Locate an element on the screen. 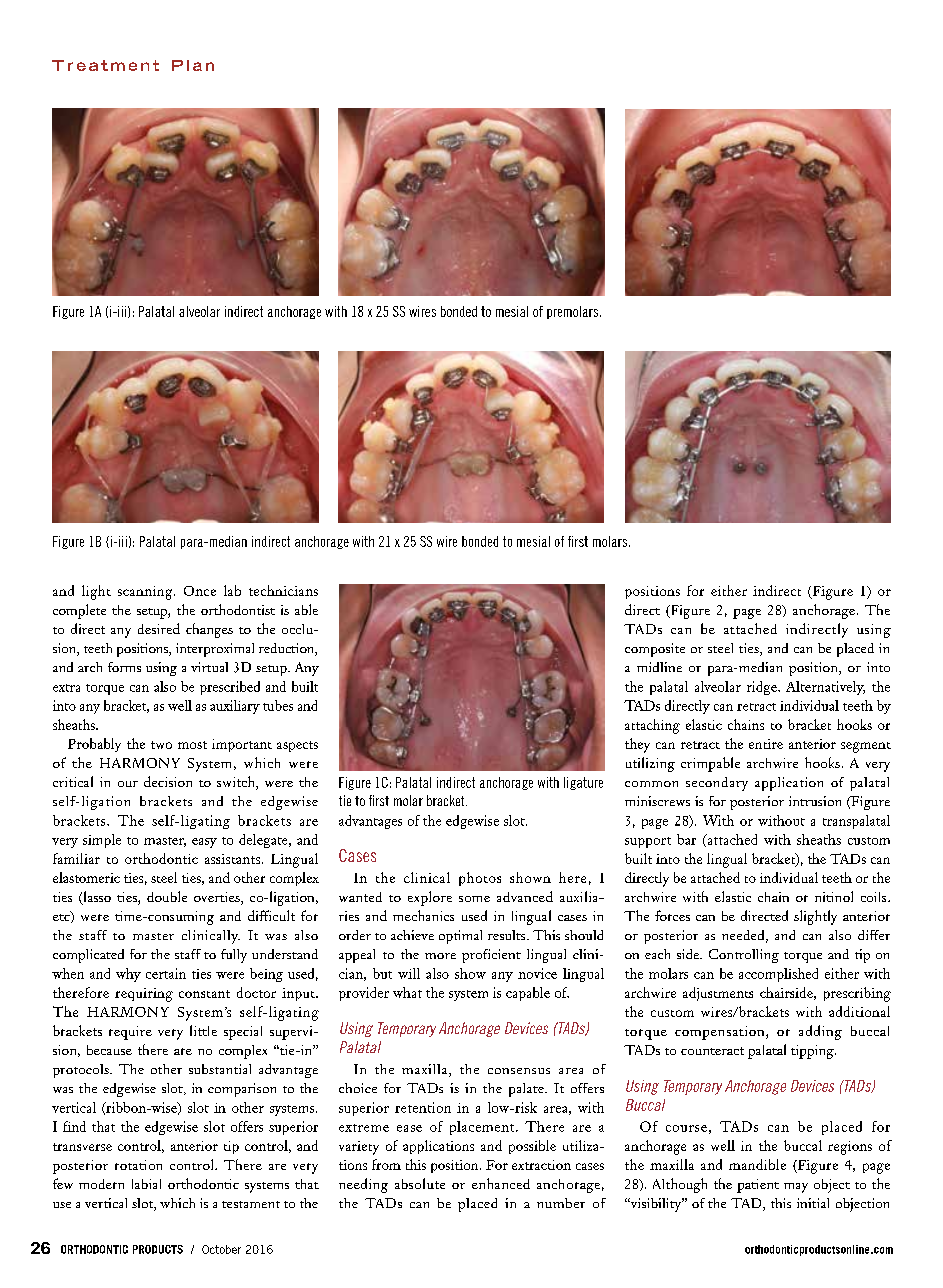  composite is located at coordinates (655, 650).
